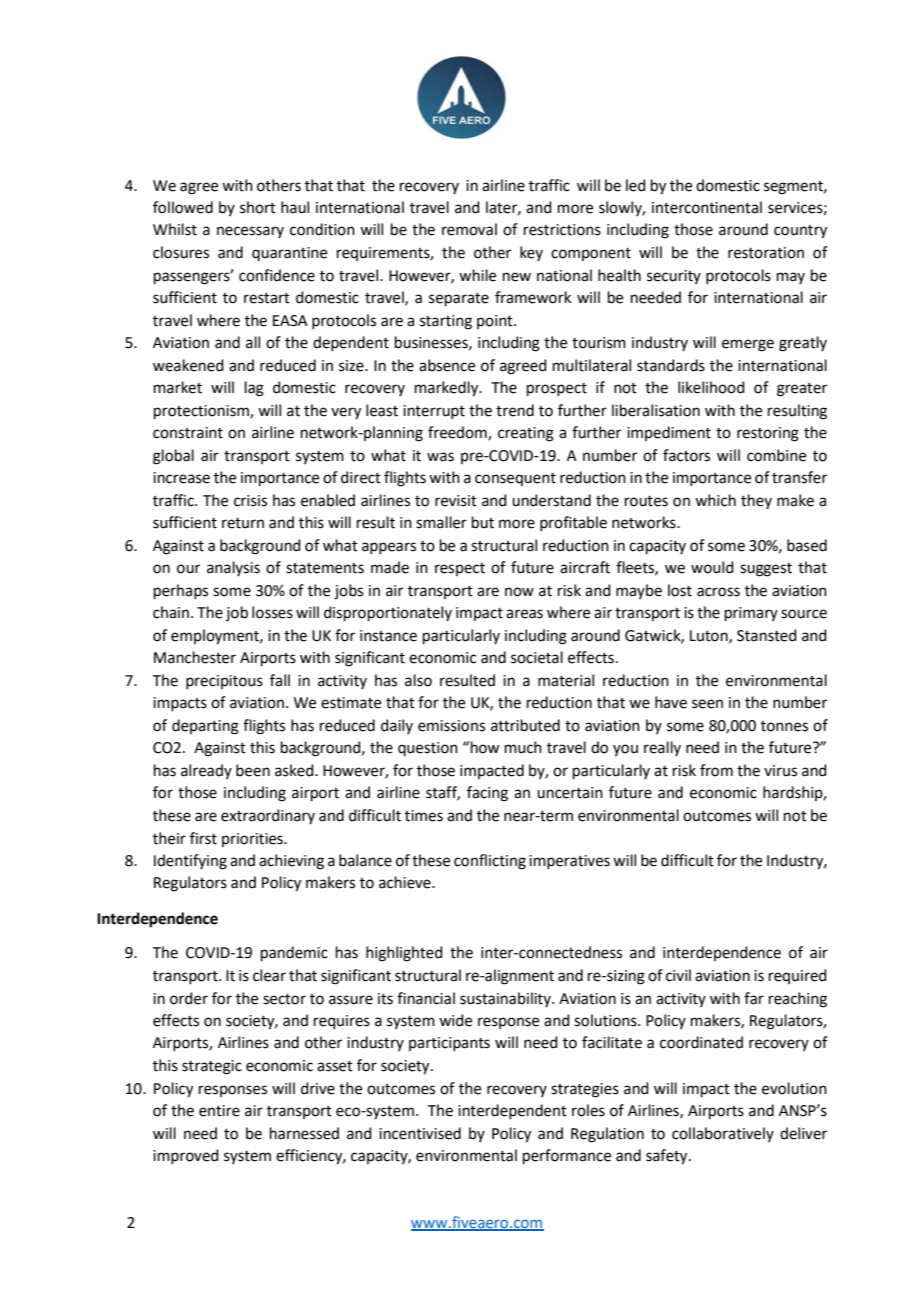 Image resolution: width=924 pixels, height=1308 pixels. I want to click on societal, so click(537, 657).
